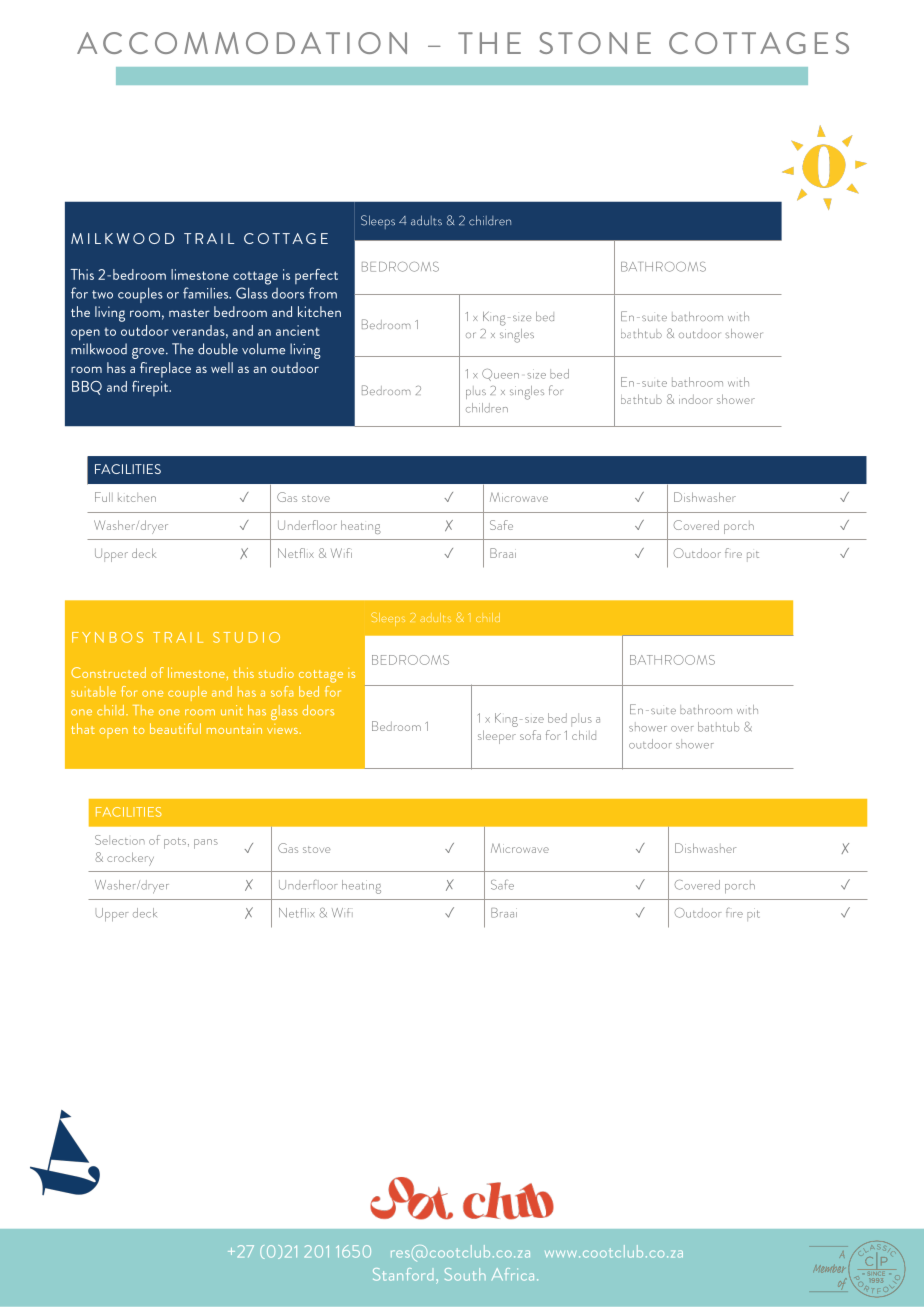  Describe the element at coordinates (696, 399) in the page. I see `indoor` at that location.
